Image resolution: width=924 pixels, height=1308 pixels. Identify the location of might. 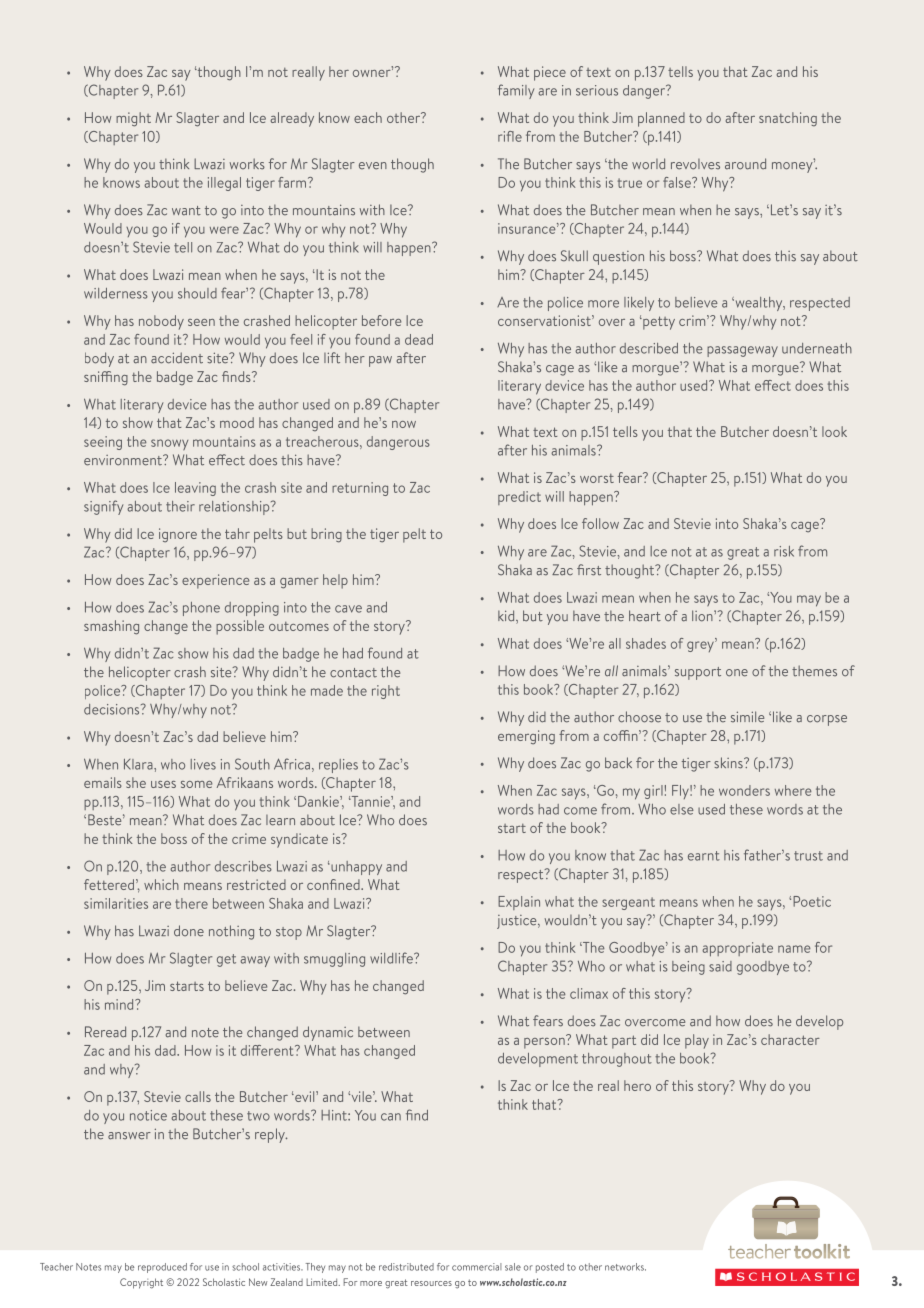
(133, 119).
